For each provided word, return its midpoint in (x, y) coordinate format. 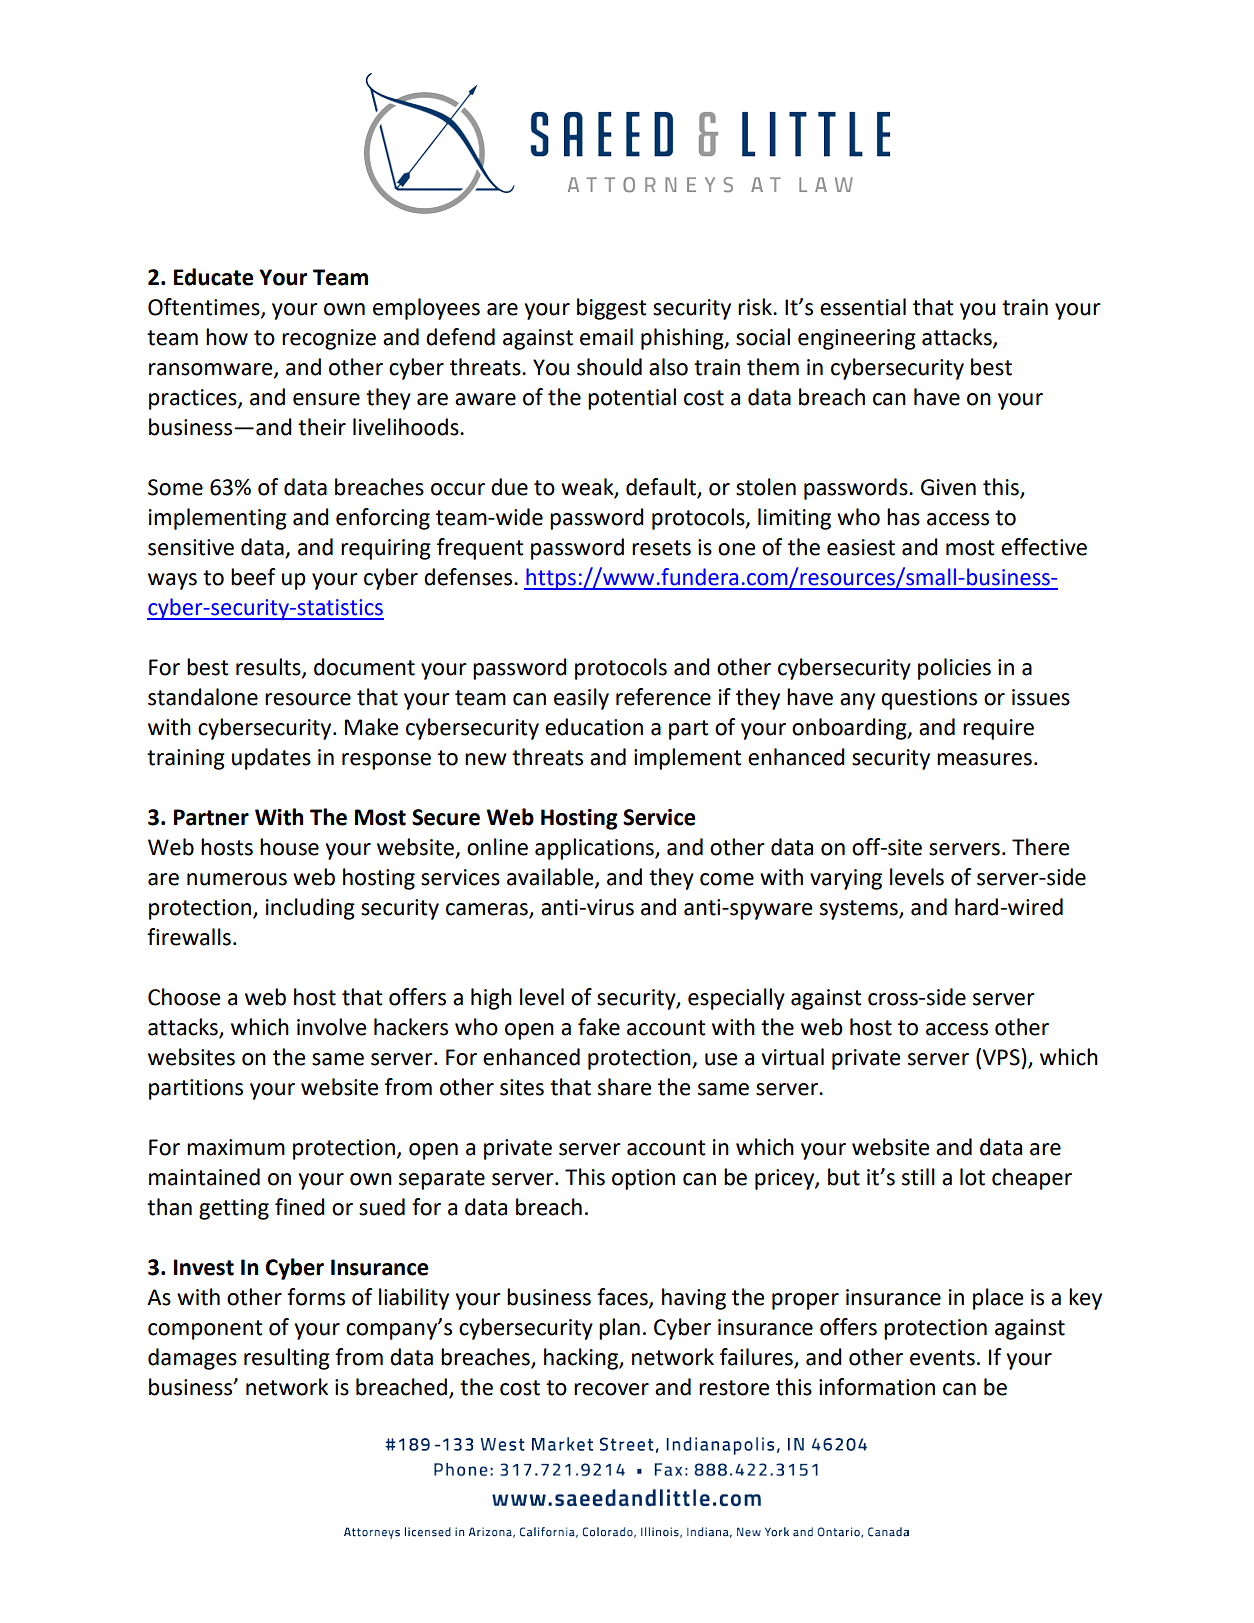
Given (948, 487)
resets (661, 548)
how (227, 337)
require (998, 729)
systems (860, 910)
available (551, 878)
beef (253, 577)
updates (271, 759)
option (643, 1179)
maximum (236, 1147)
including (310, 909)
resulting (287, 1359)
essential (863, 307)
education (594, 727)
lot (972, 1177)
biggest (612, 309)
